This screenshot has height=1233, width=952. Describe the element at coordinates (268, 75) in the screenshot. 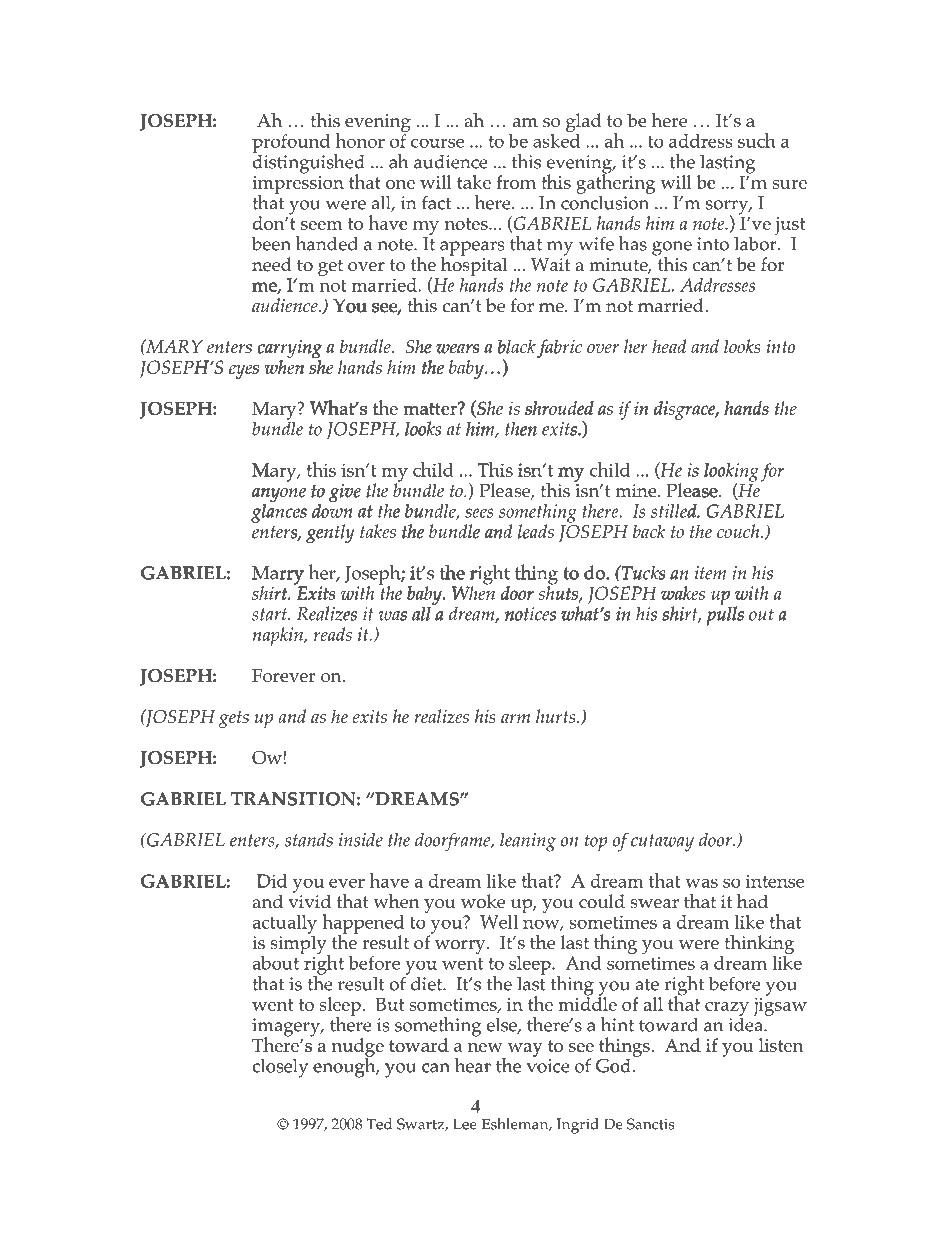

I see `REQUIRED` at that location.
